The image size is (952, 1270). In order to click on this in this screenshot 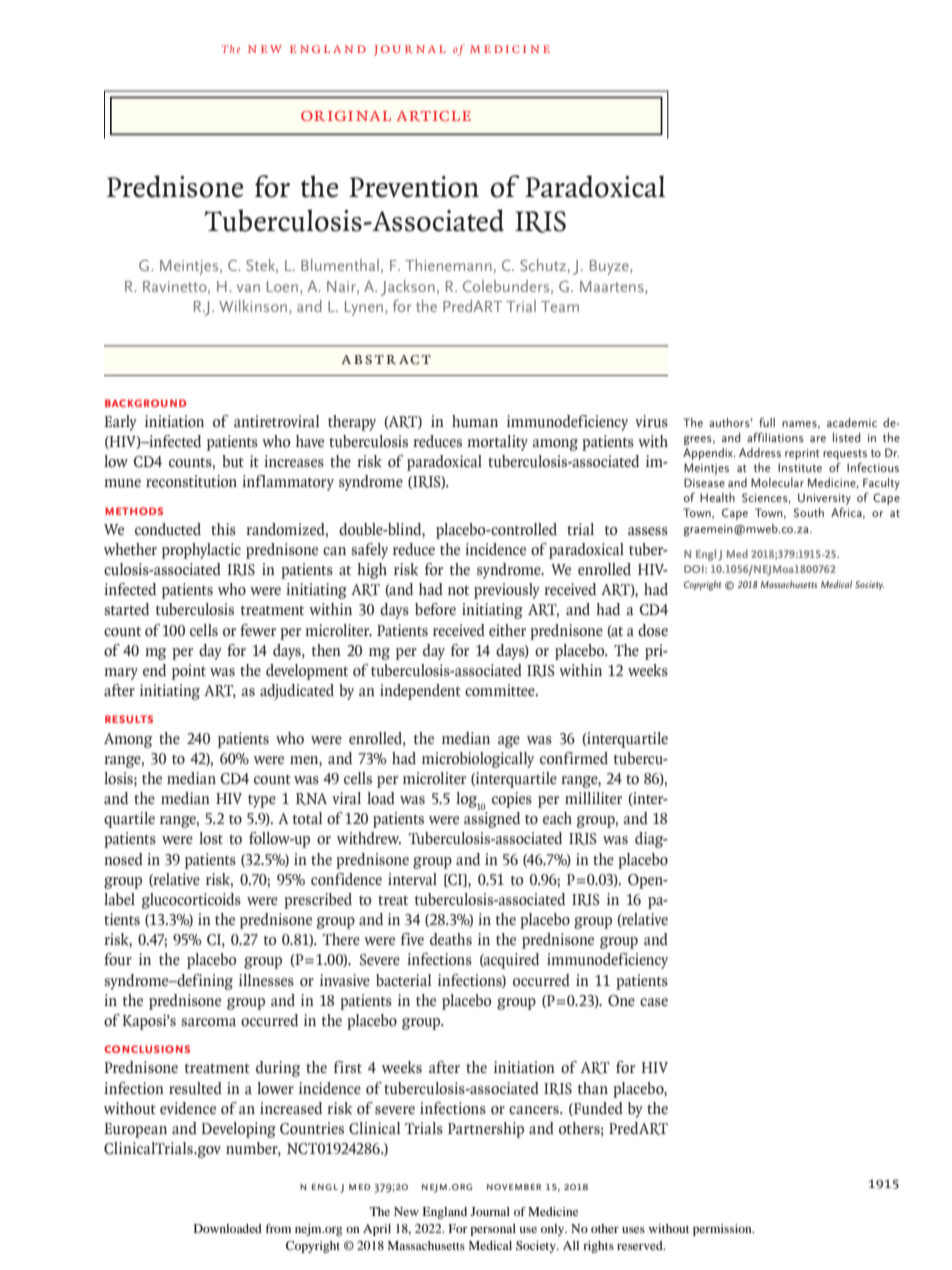, I will do `click(223, 529)`.
